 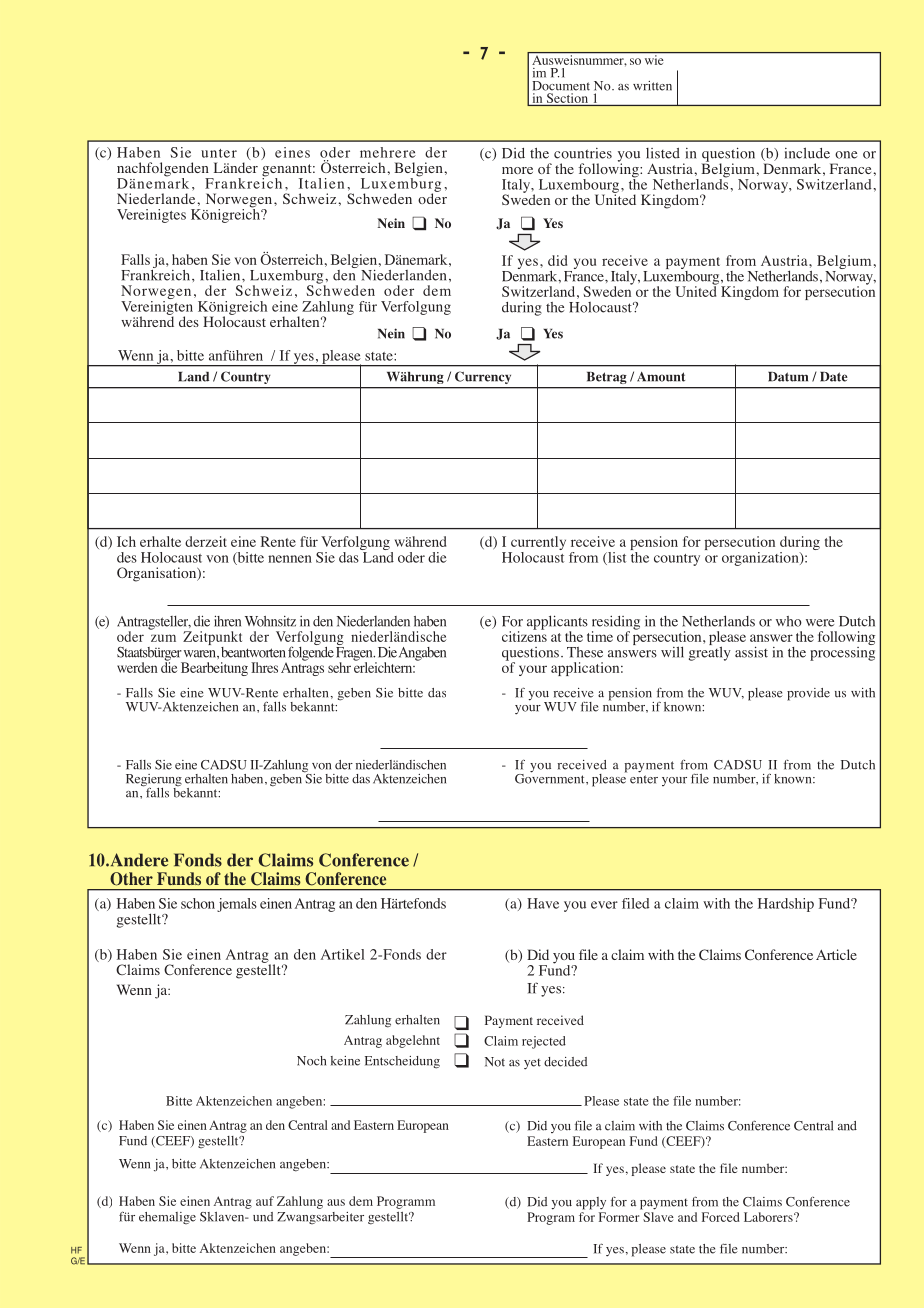 What do you see at coordinates (265, 1201) in the screenshot?
I see `auf` at bounding box center [265, 1201].
